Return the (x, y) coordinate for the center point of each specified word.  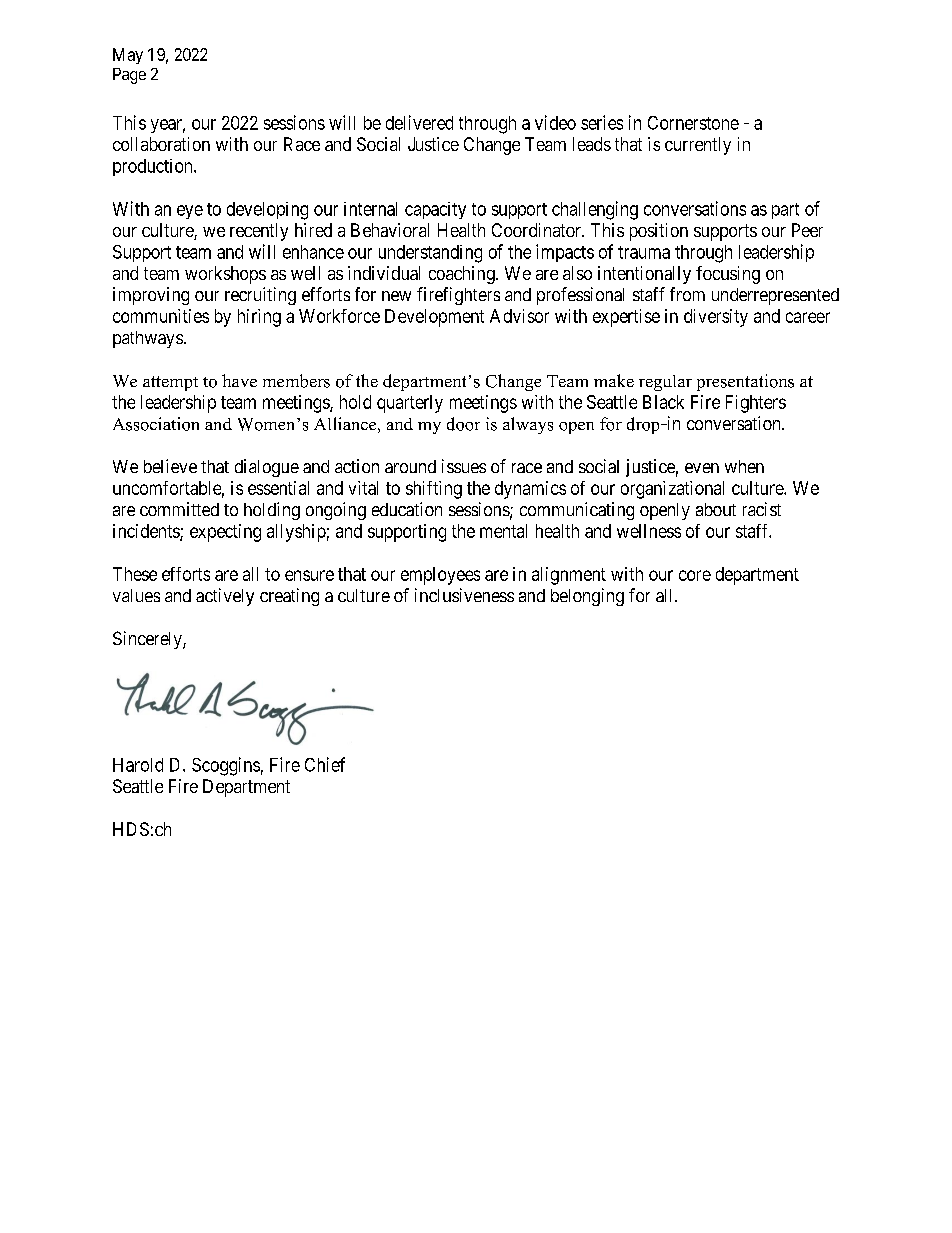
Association (156, 424)
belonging (587, 597)
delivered (419, 122)
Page (129, 76)
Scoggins (226, 766)
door (463, 424)
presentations (745, 382)
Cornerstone (693, 123)
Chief (325, 764)
